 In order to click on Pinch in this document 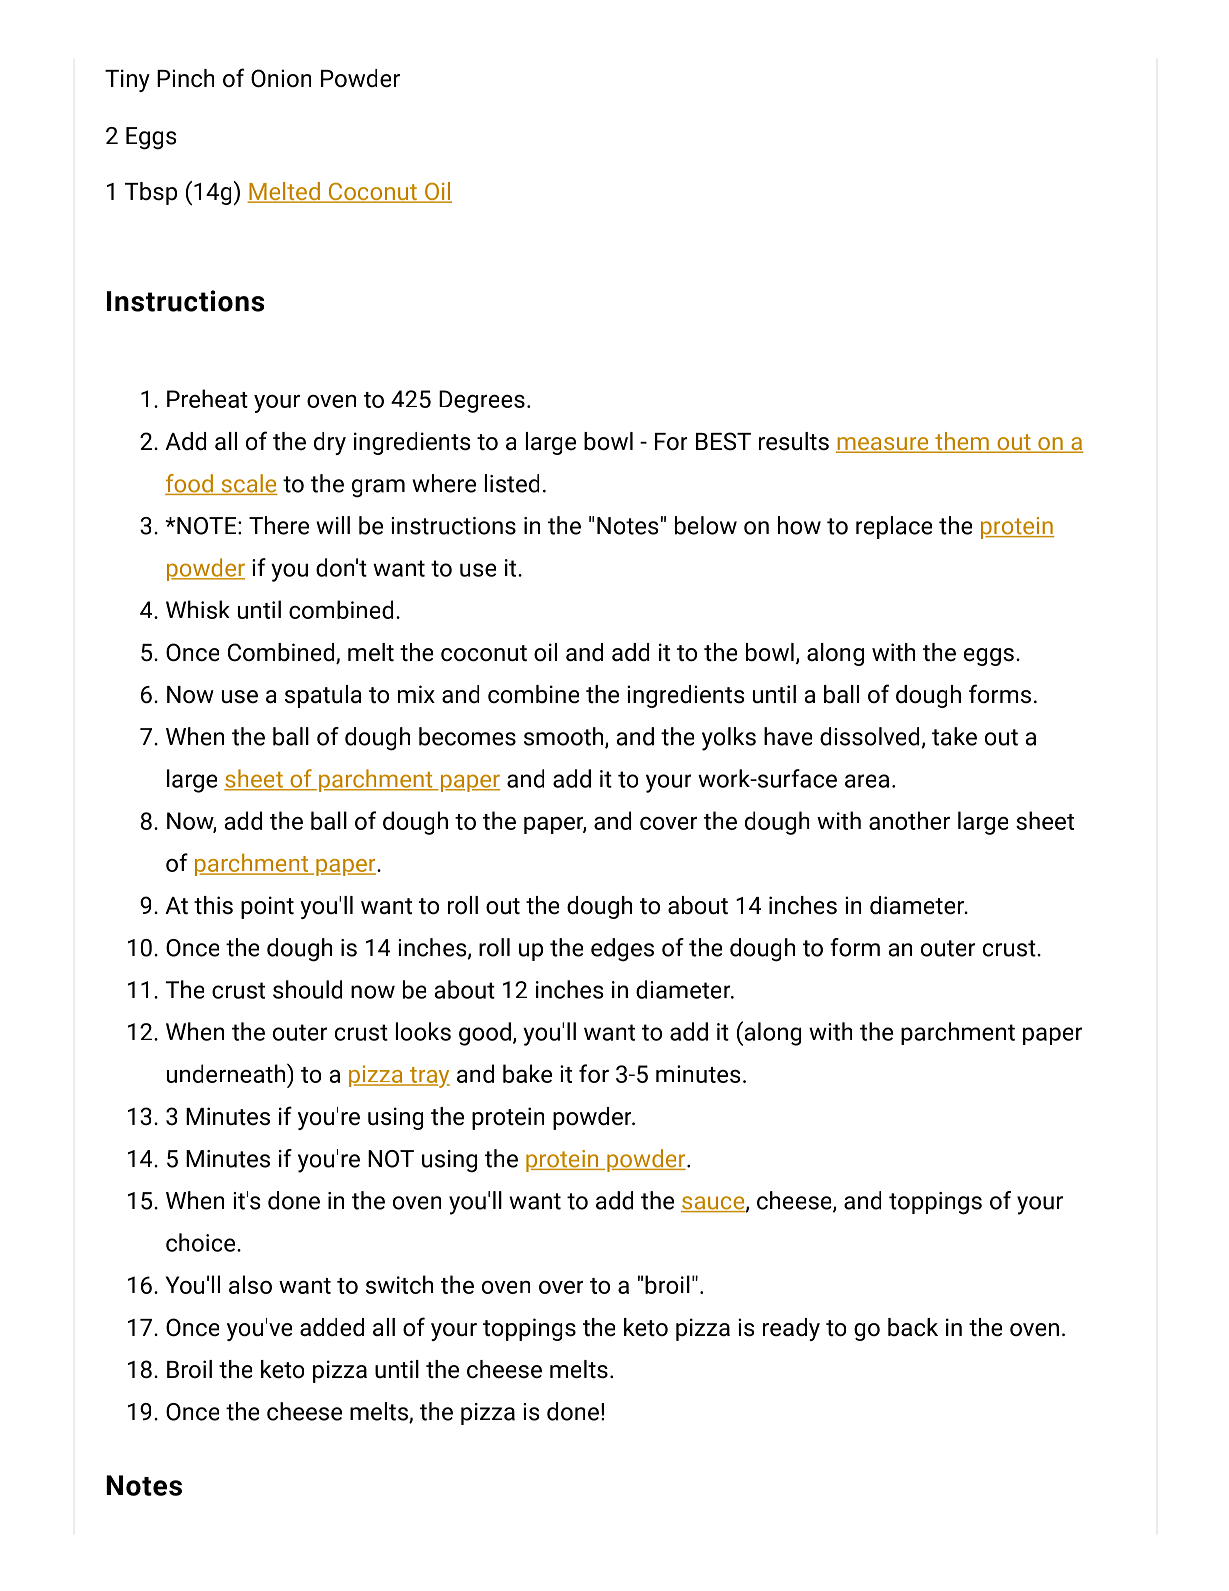, I will do `click(185, 78)`.
